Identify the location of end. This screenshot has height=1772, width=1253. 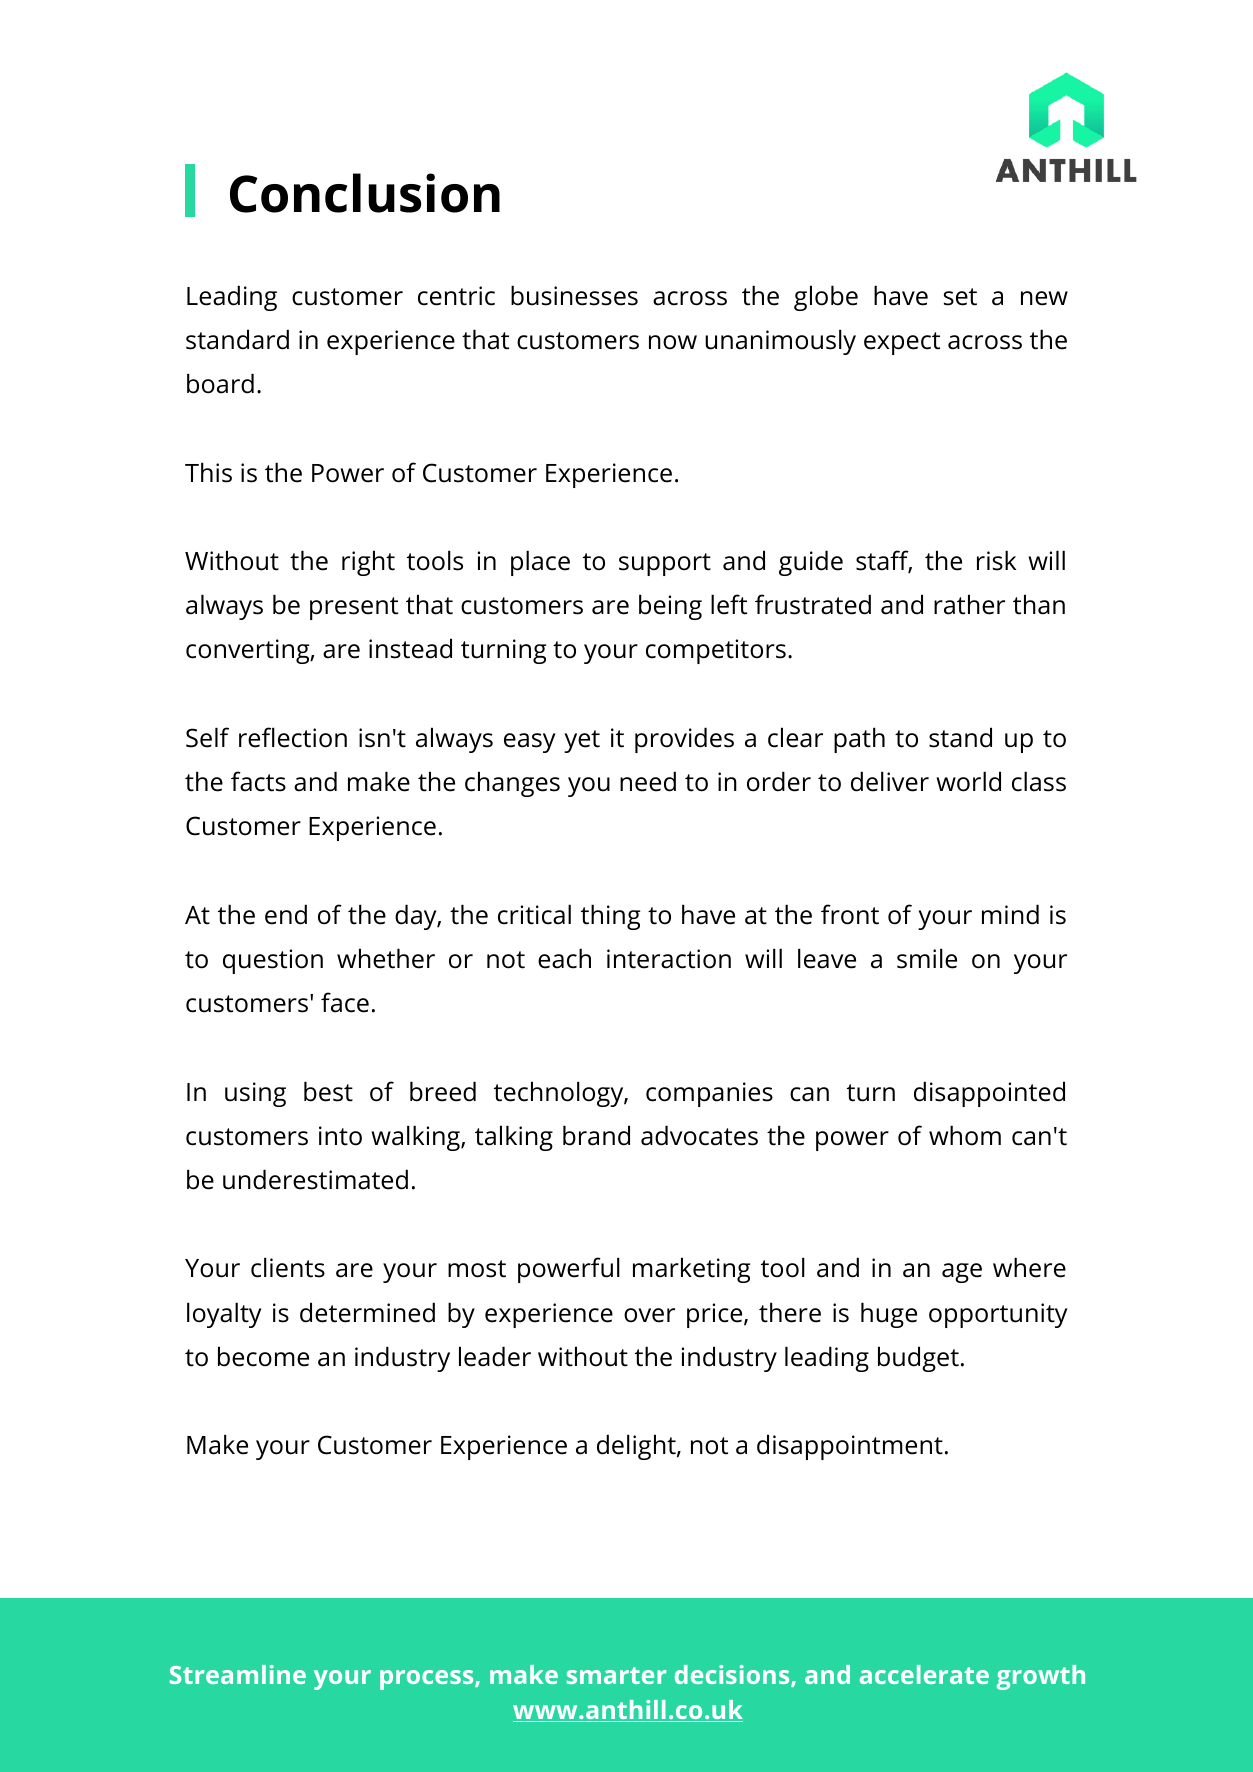
(286, 914).
